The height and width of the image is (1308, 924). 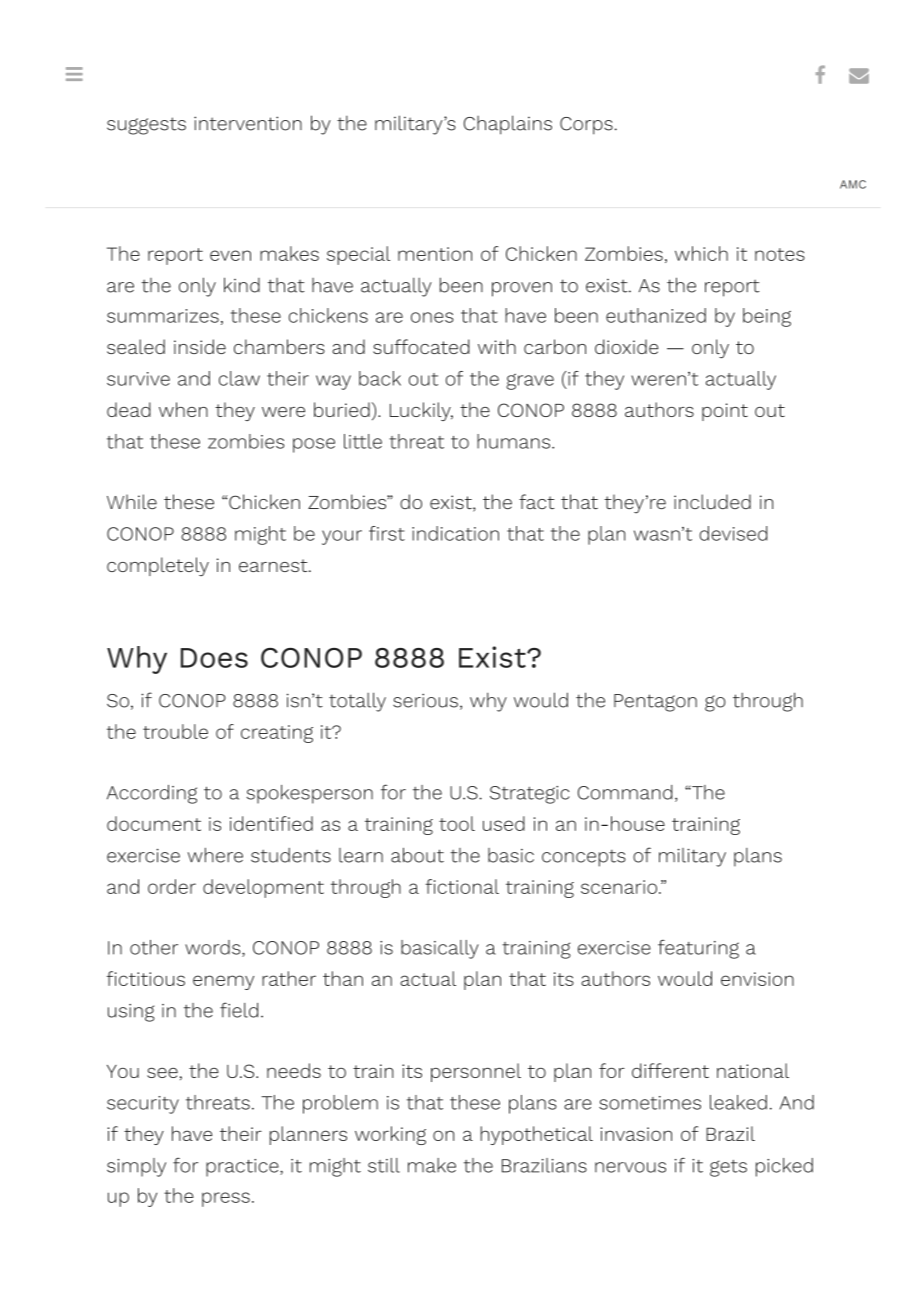 I want to click on Chaplains, so click(x=508, y=125).
